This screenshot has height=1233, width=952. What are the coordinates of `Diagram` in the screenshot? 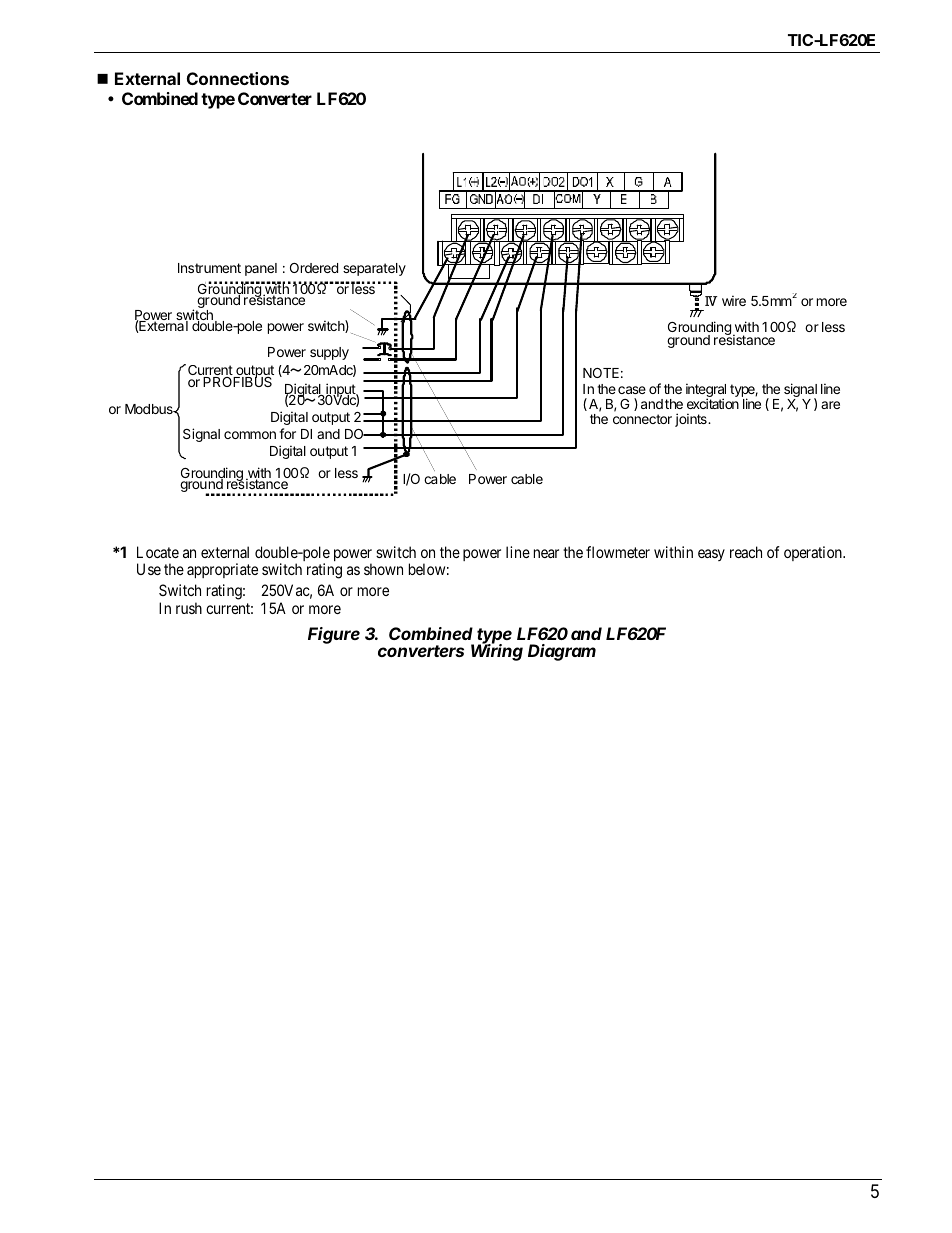 It's located at (562, 652).
